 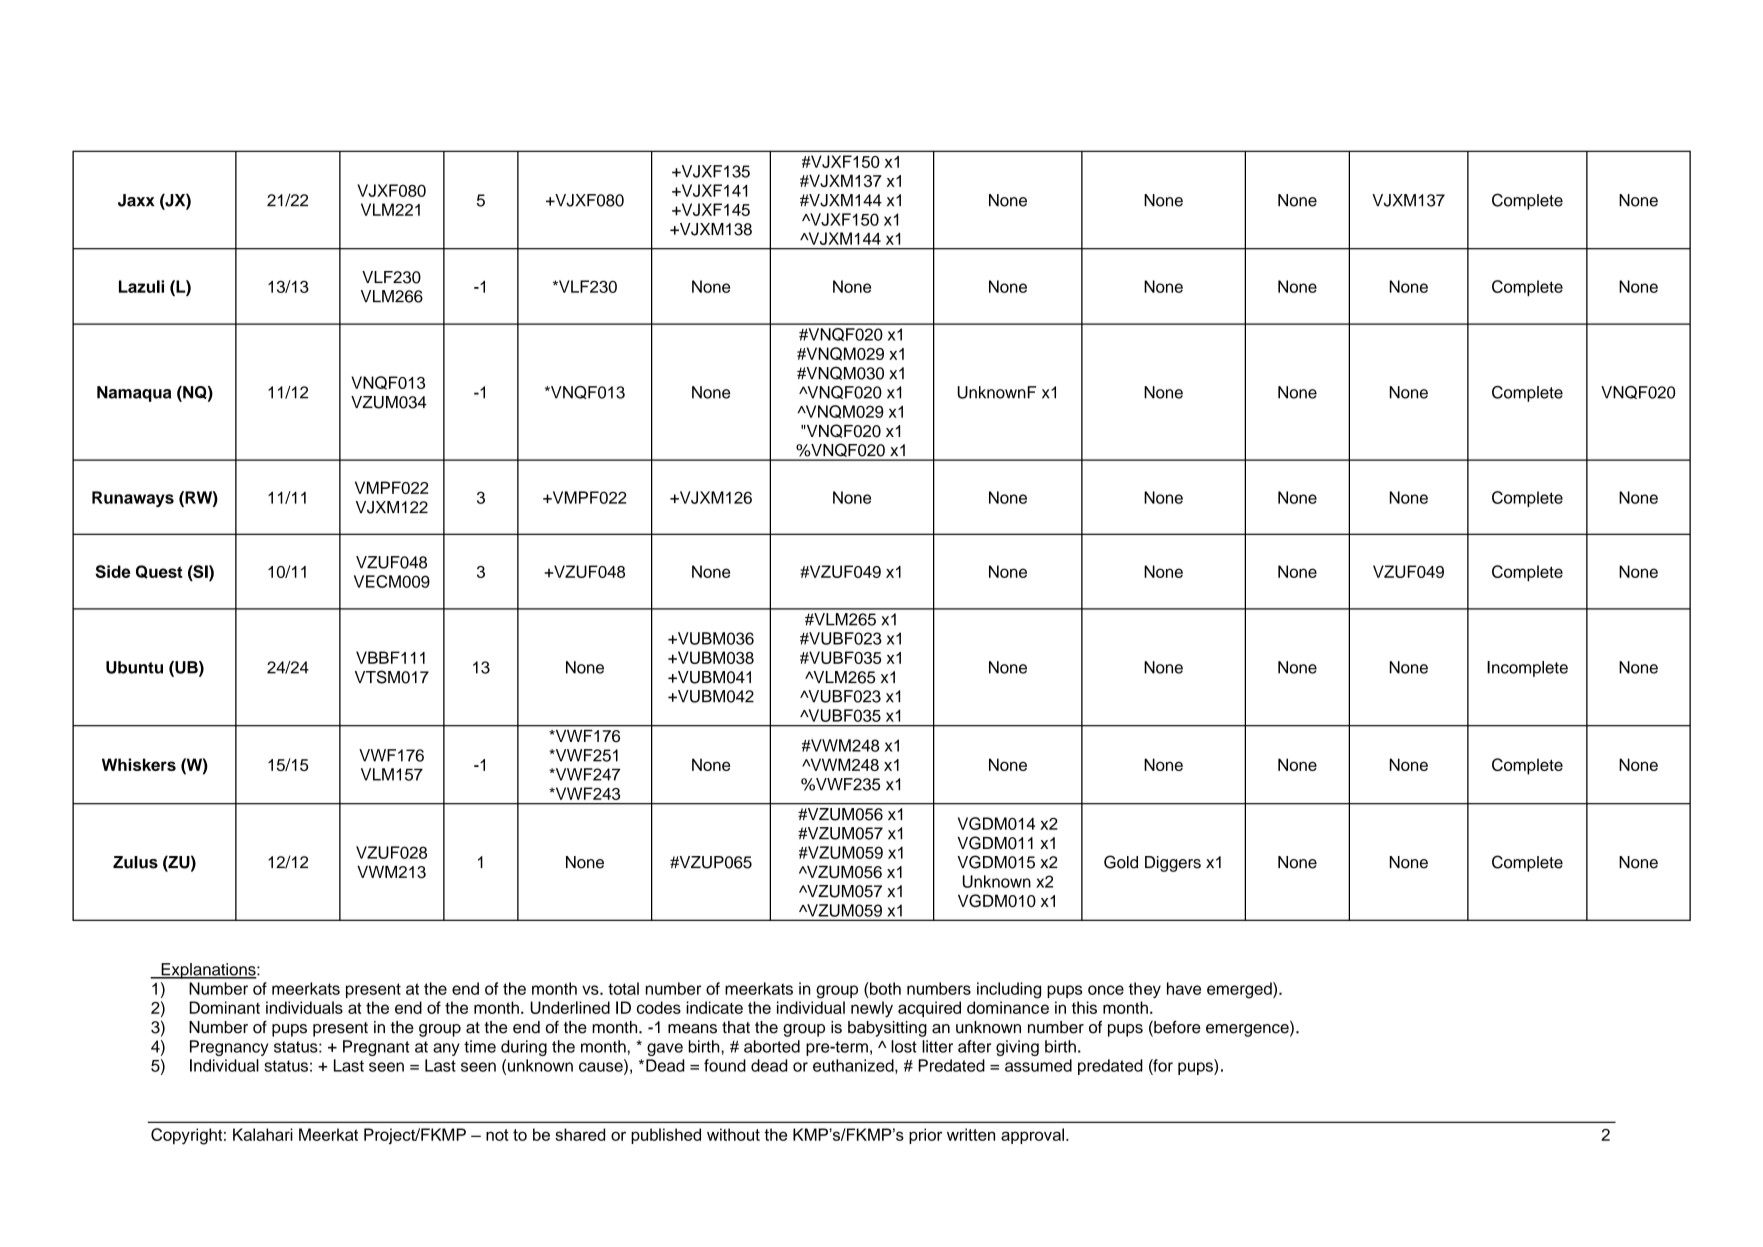 What do you see at coordinates (623, 988) in the image?
I see `total` at bounding box center [623, 988].
